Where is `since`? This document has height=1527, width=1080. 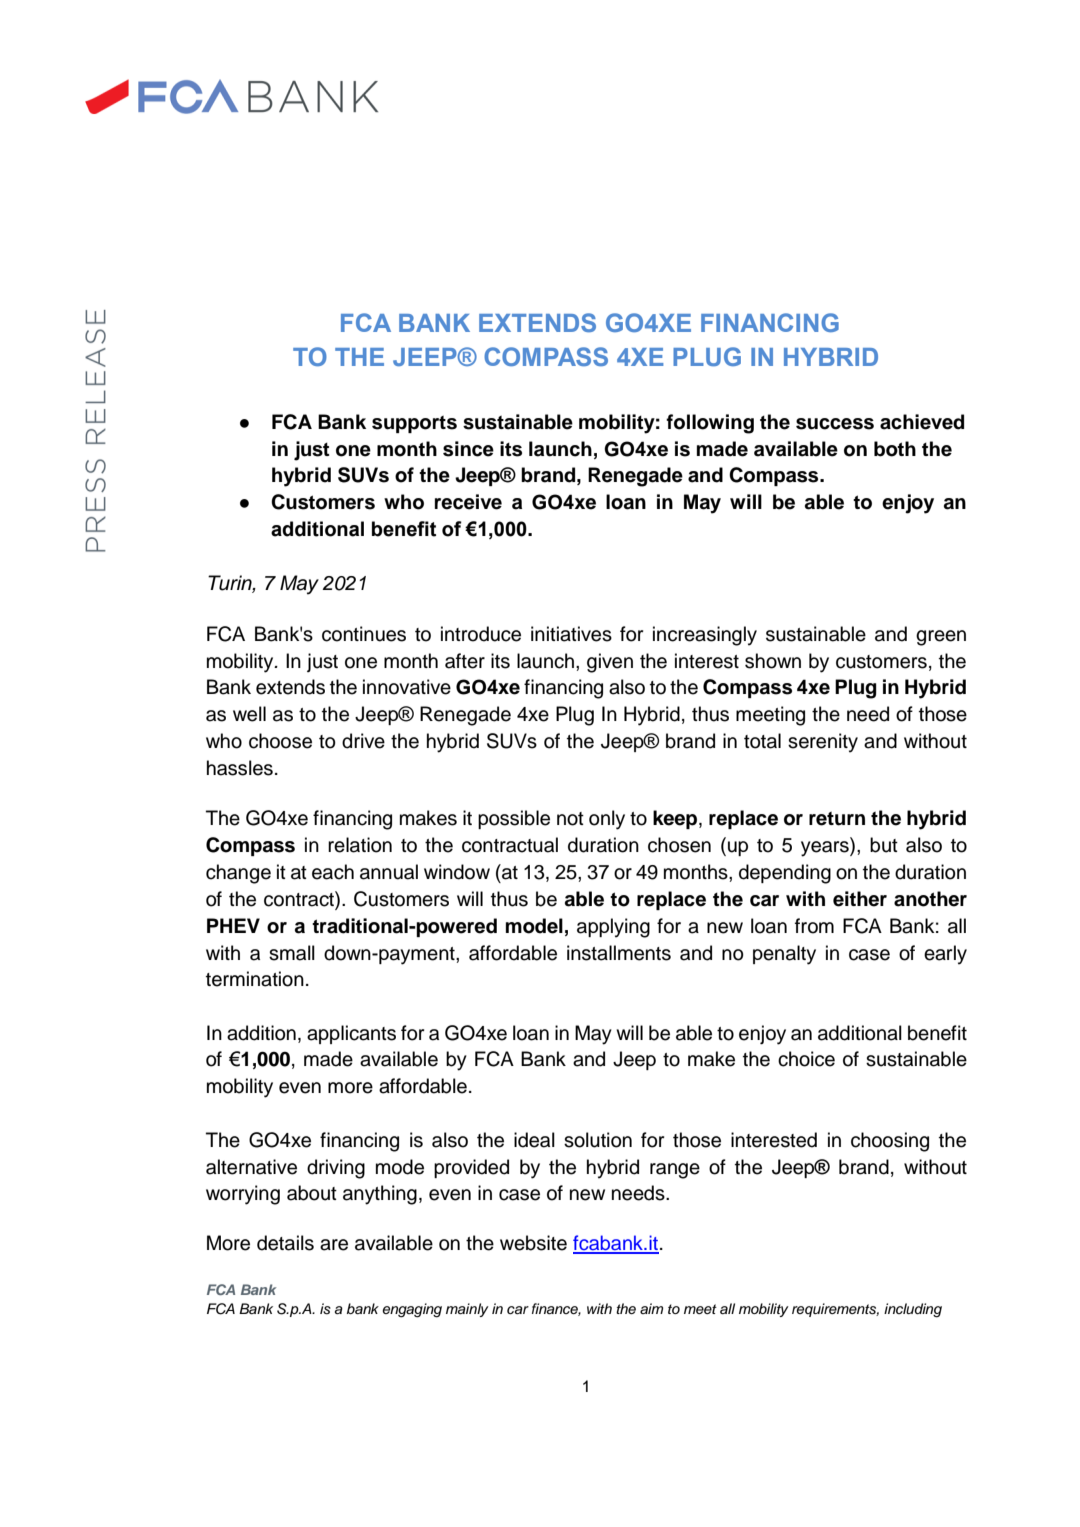
since is located at coordinates (468, 449).
